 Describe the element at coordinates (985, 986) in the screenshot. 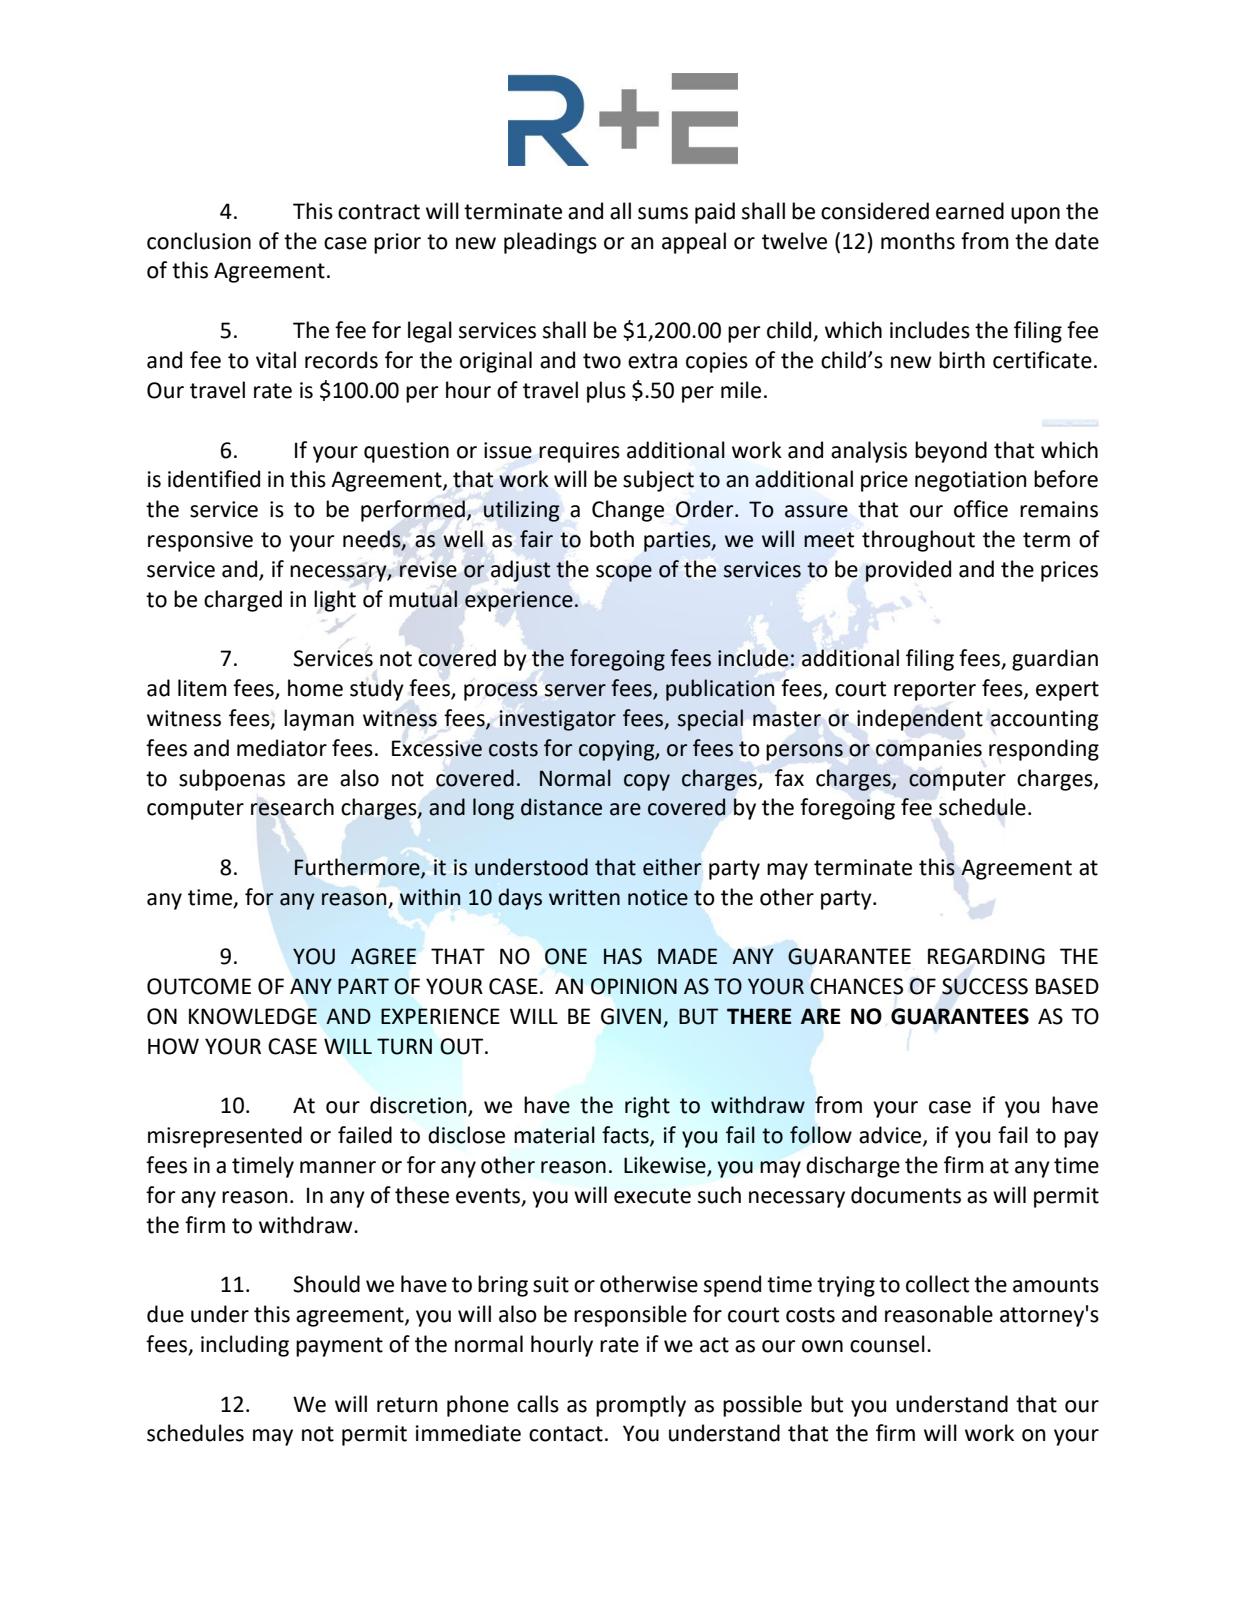

I see `SUCCESS` at that location.
